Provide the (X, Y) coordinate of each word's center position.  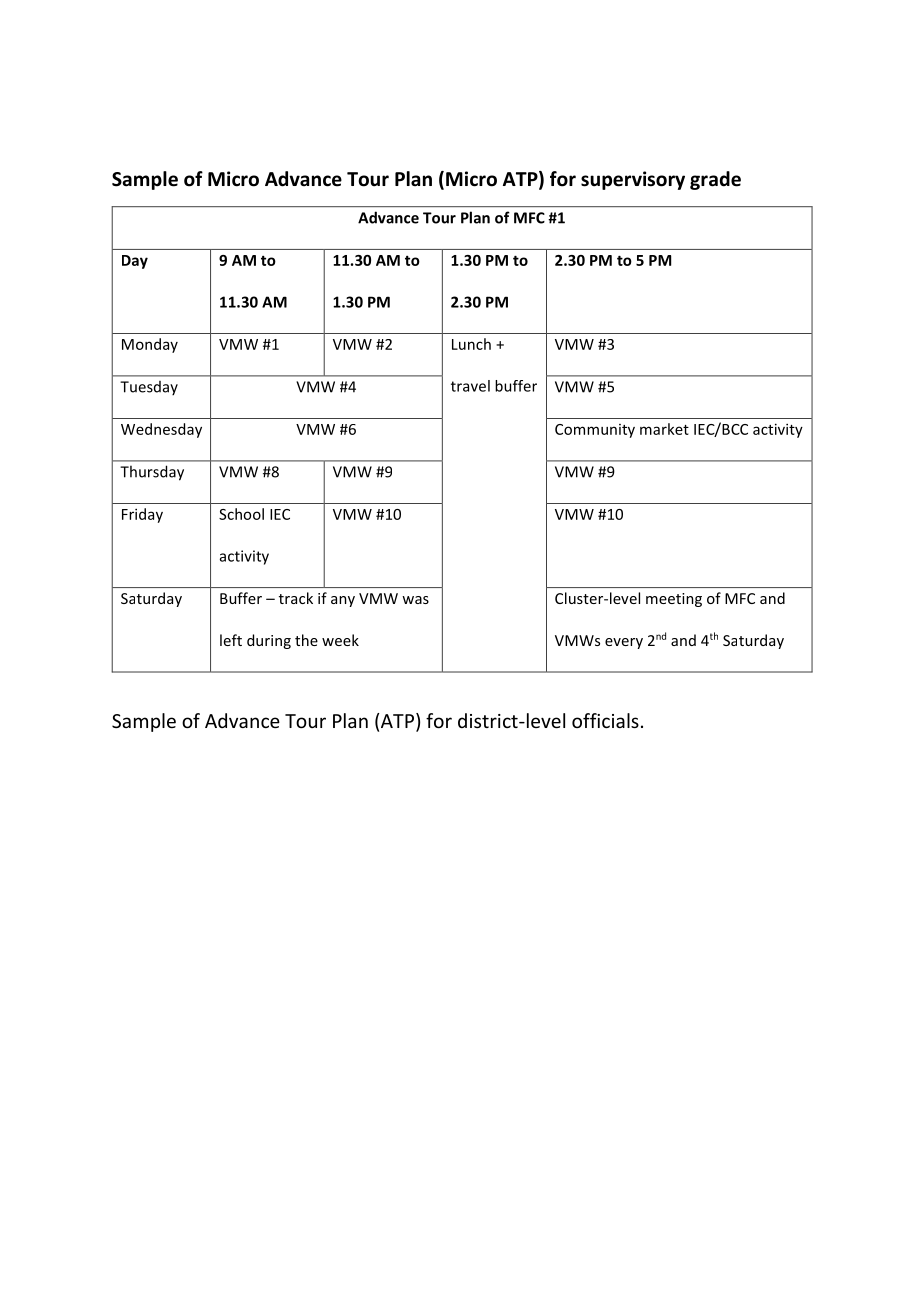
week (340, 640)
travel (470, 386)
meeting (674, 600)
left (231, 640)
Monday (150, 345)
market (664, 429)
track (296, 598)
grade (715, 180)
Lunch (471, 344)
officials (605, 720)
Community (595, 431)
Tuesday (149, 388)
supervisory (633, 180)
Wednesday (161, 430)
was (415, 600)
